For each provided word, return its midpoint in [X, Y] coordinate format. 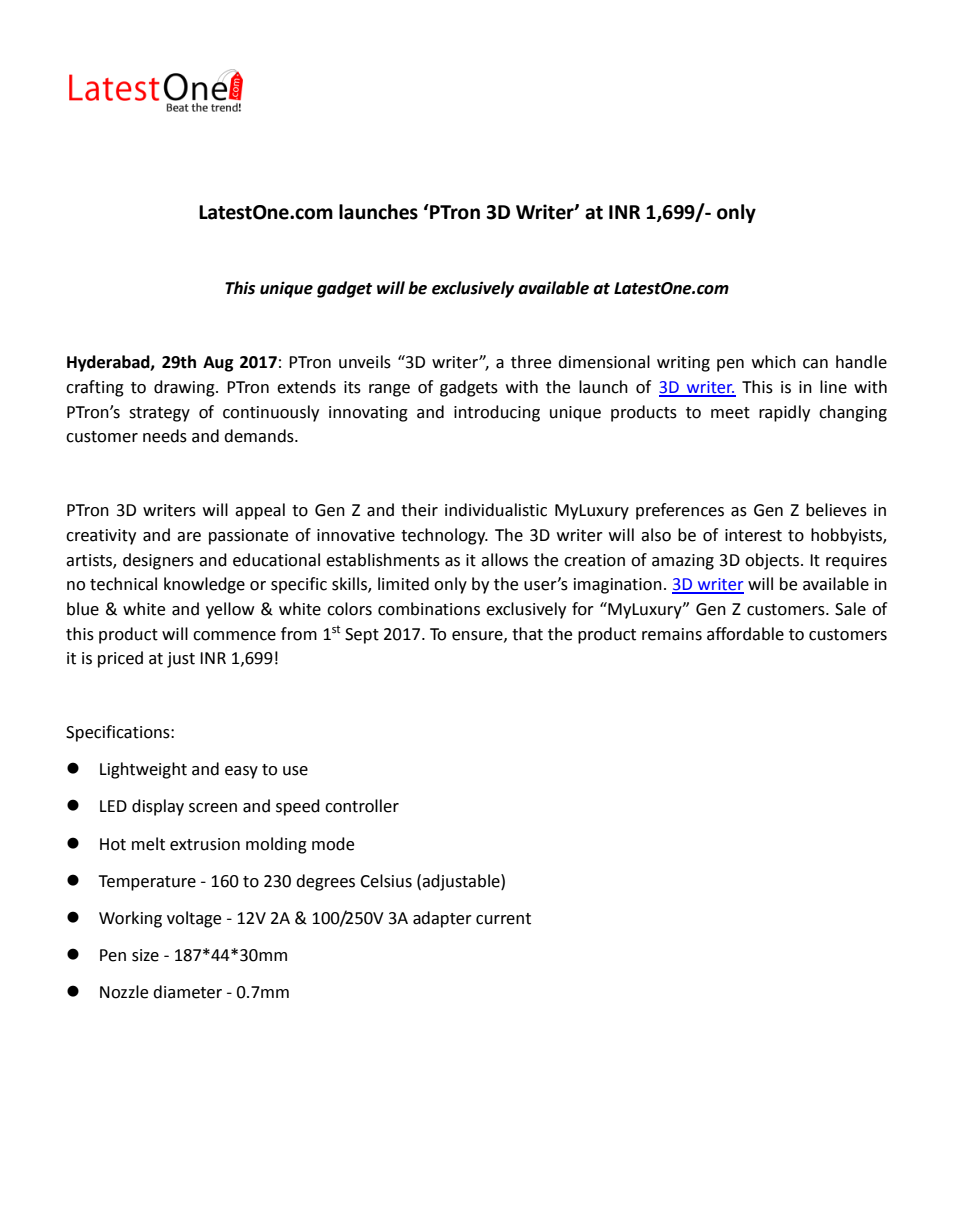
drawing [185, 388]
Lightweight [143, 770]
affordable [745, 634]
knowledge [204, 585]
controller [362, 806]
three [531, 362]
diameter [187, 992]
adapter [442, 919]
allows [504, 560]
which [774, 362]
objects [773, 561]
